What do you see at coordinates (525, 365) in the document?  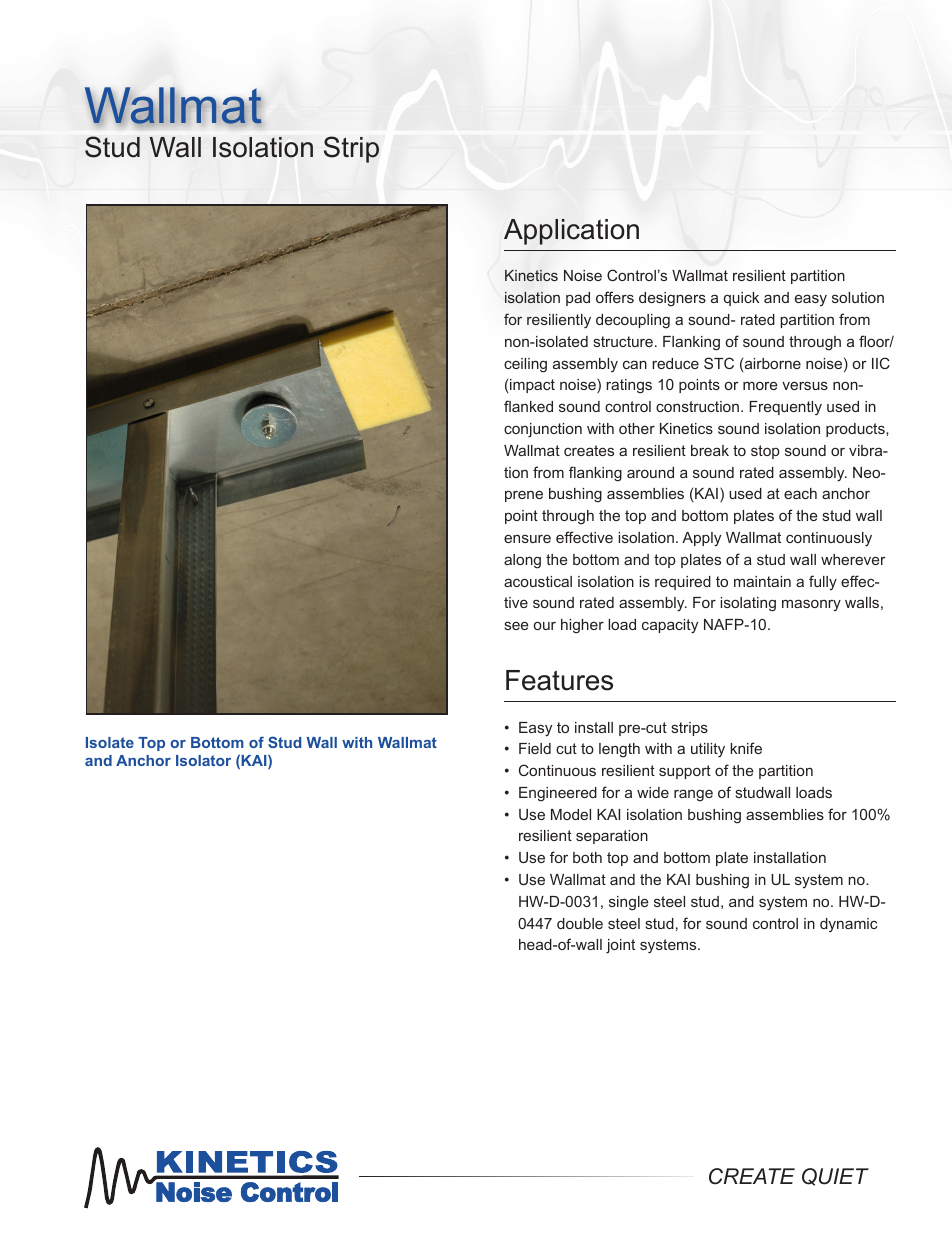 I see `ceiling` at bounding box center [525, 365].
